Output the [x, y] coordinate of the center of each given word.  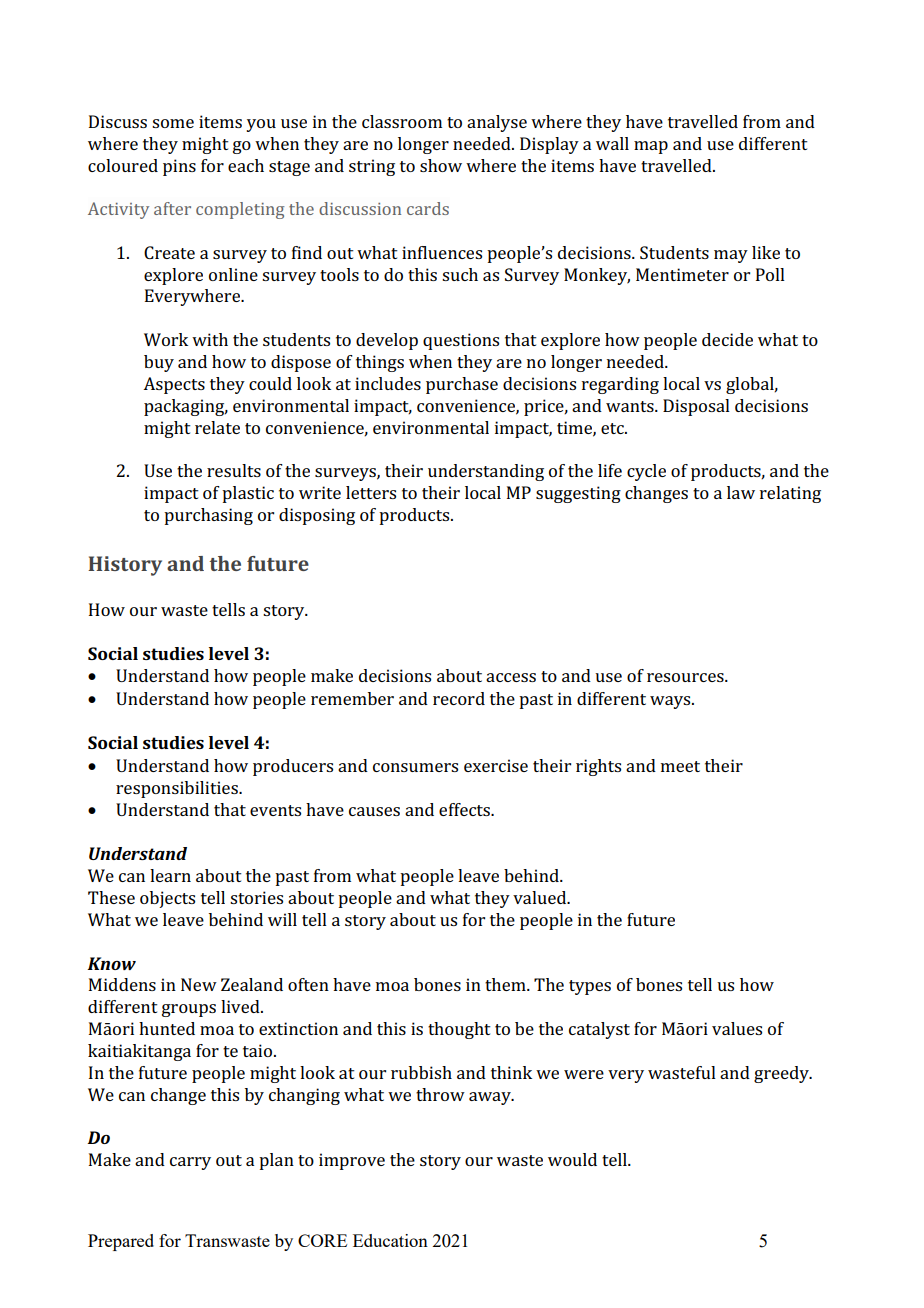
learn [170, 875]
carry [190, 1163]
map [651, 147]
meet [680, 766]
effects [466, 809]
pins [179, 167]
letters [371, 492]
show [441, 165]
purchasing [208, 516]
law [741, 492]
